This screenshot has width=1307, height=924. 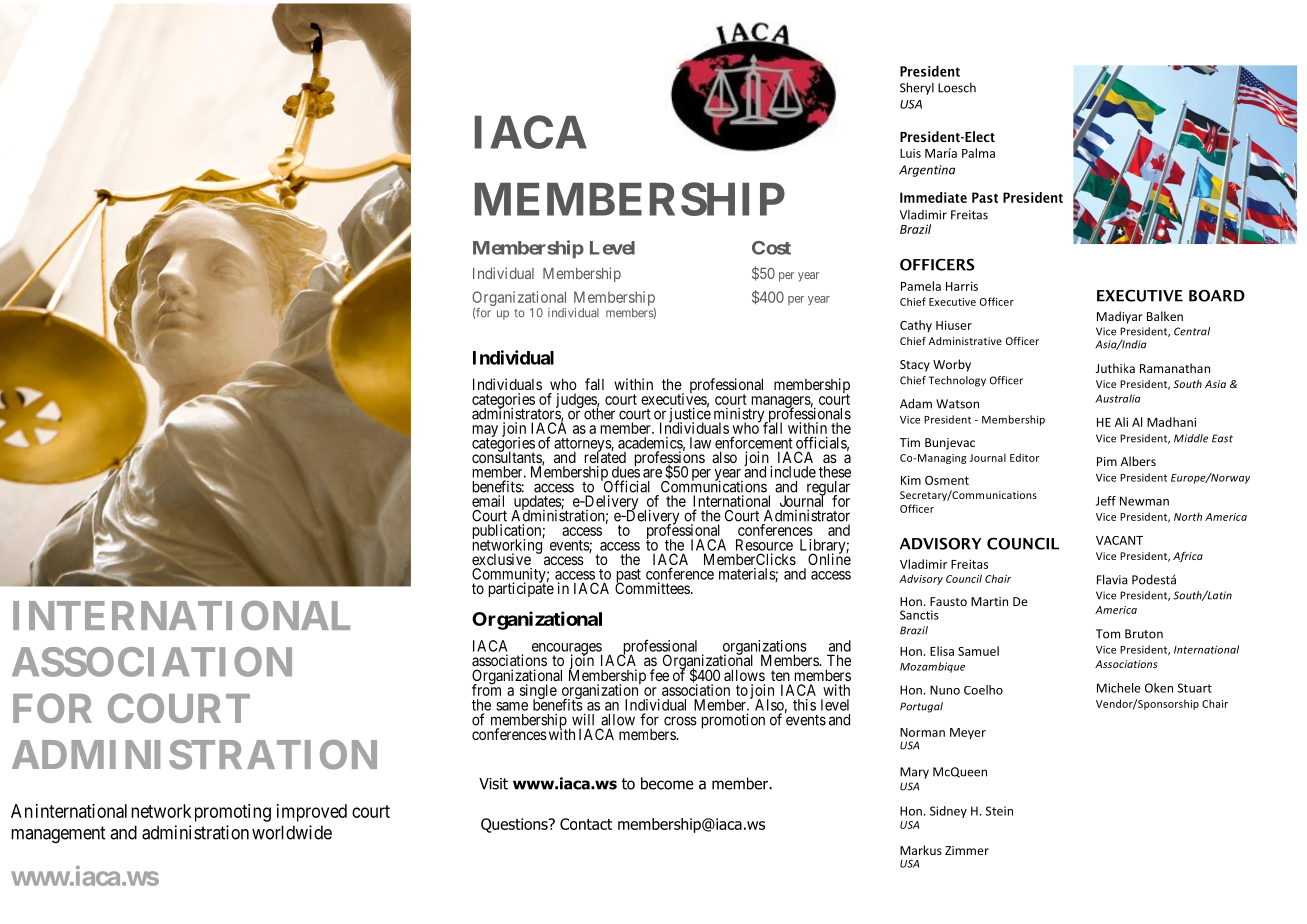 What do you see at coordinates (1108, 634) in the screenshot?
I see `Tom` at bounding box center [1108, 634].
